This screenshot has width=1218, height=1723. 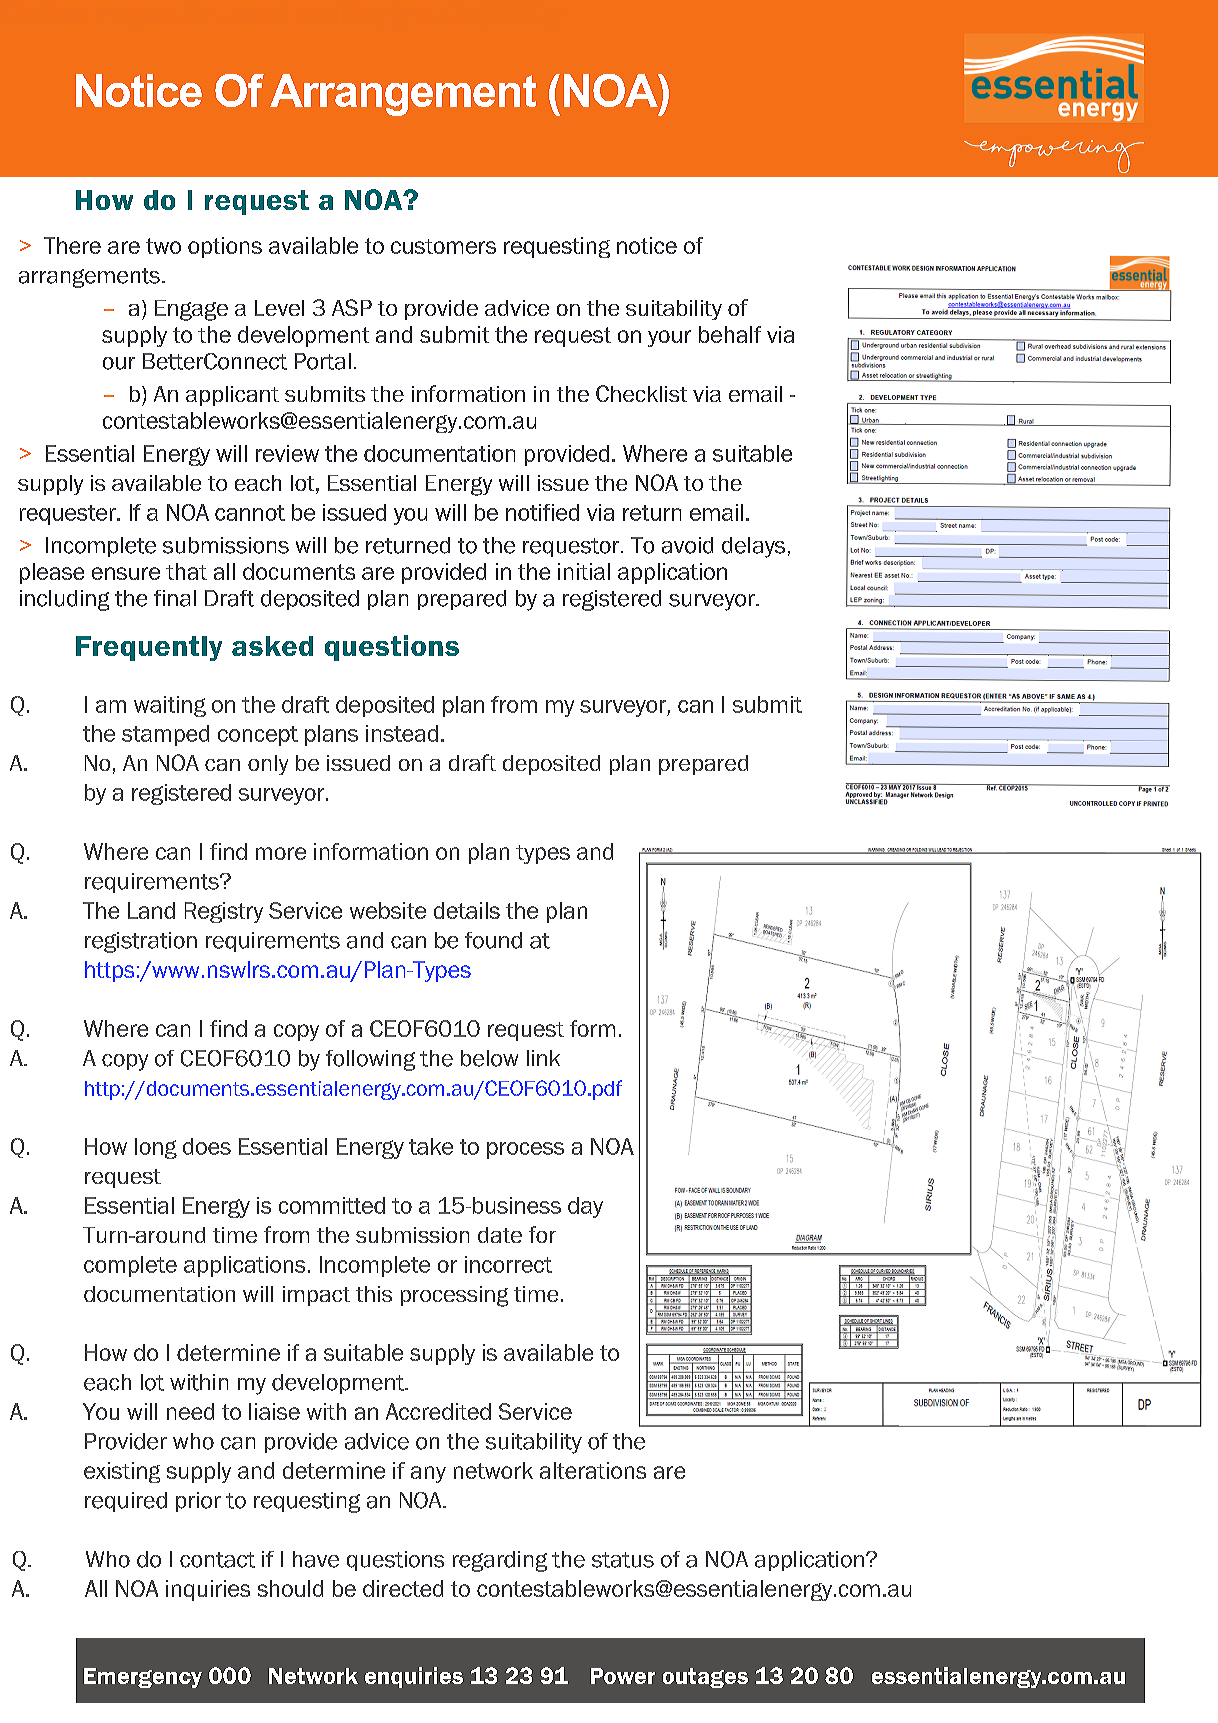 I want to click on website, so click(x=388, y=910).
